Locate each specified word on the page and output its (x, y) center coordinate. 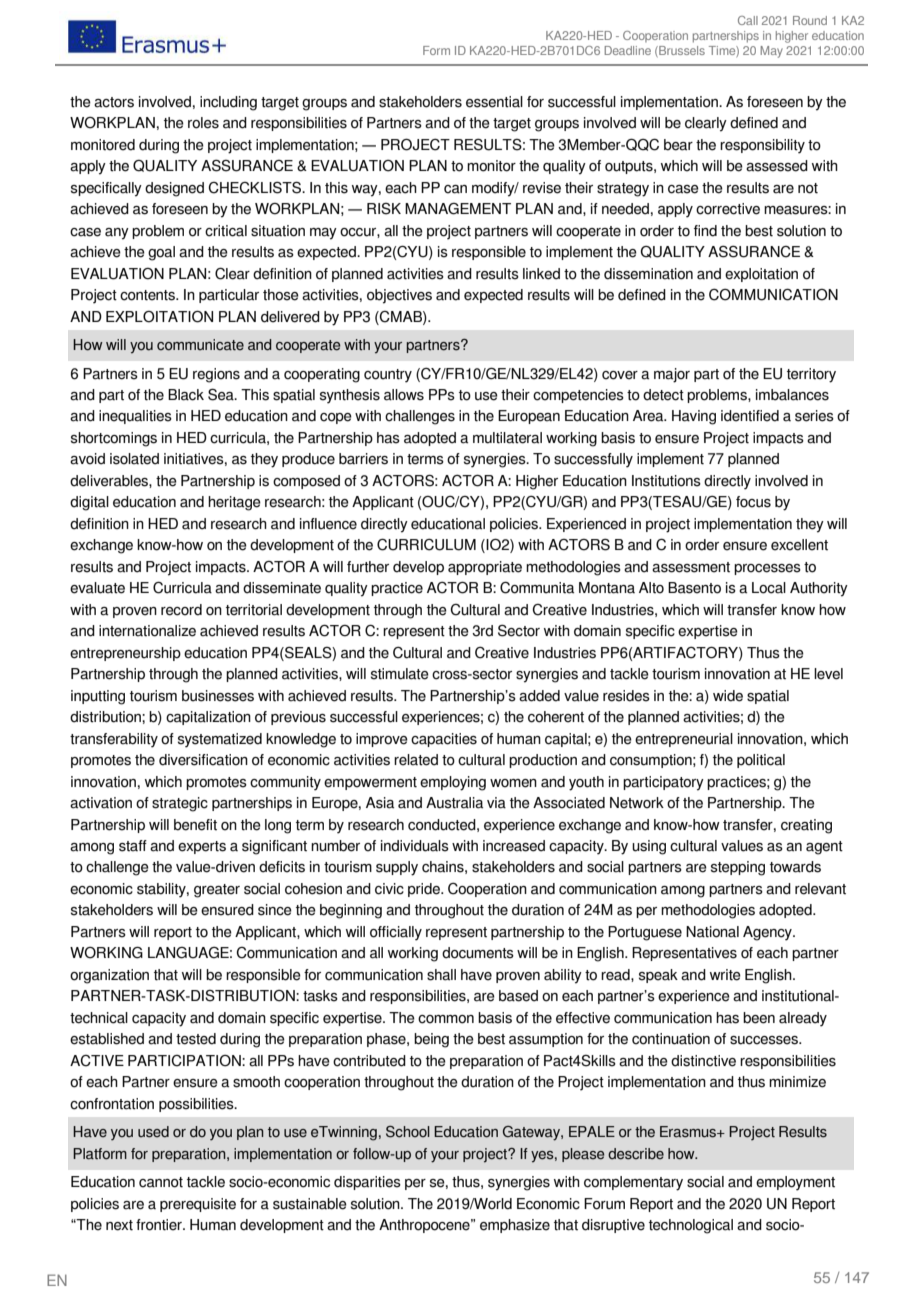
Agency (768, 933)
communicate (200, 345)
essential (494, 102)
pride (425, 890)
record (181, 610)
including (228, 103)
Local (769, 588)
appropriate (485, 568)
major (672, 375)
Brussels (681, 51)
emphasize (515, 1226)
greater (217, 891)
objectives (399, 296)
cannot (161, 1182)
